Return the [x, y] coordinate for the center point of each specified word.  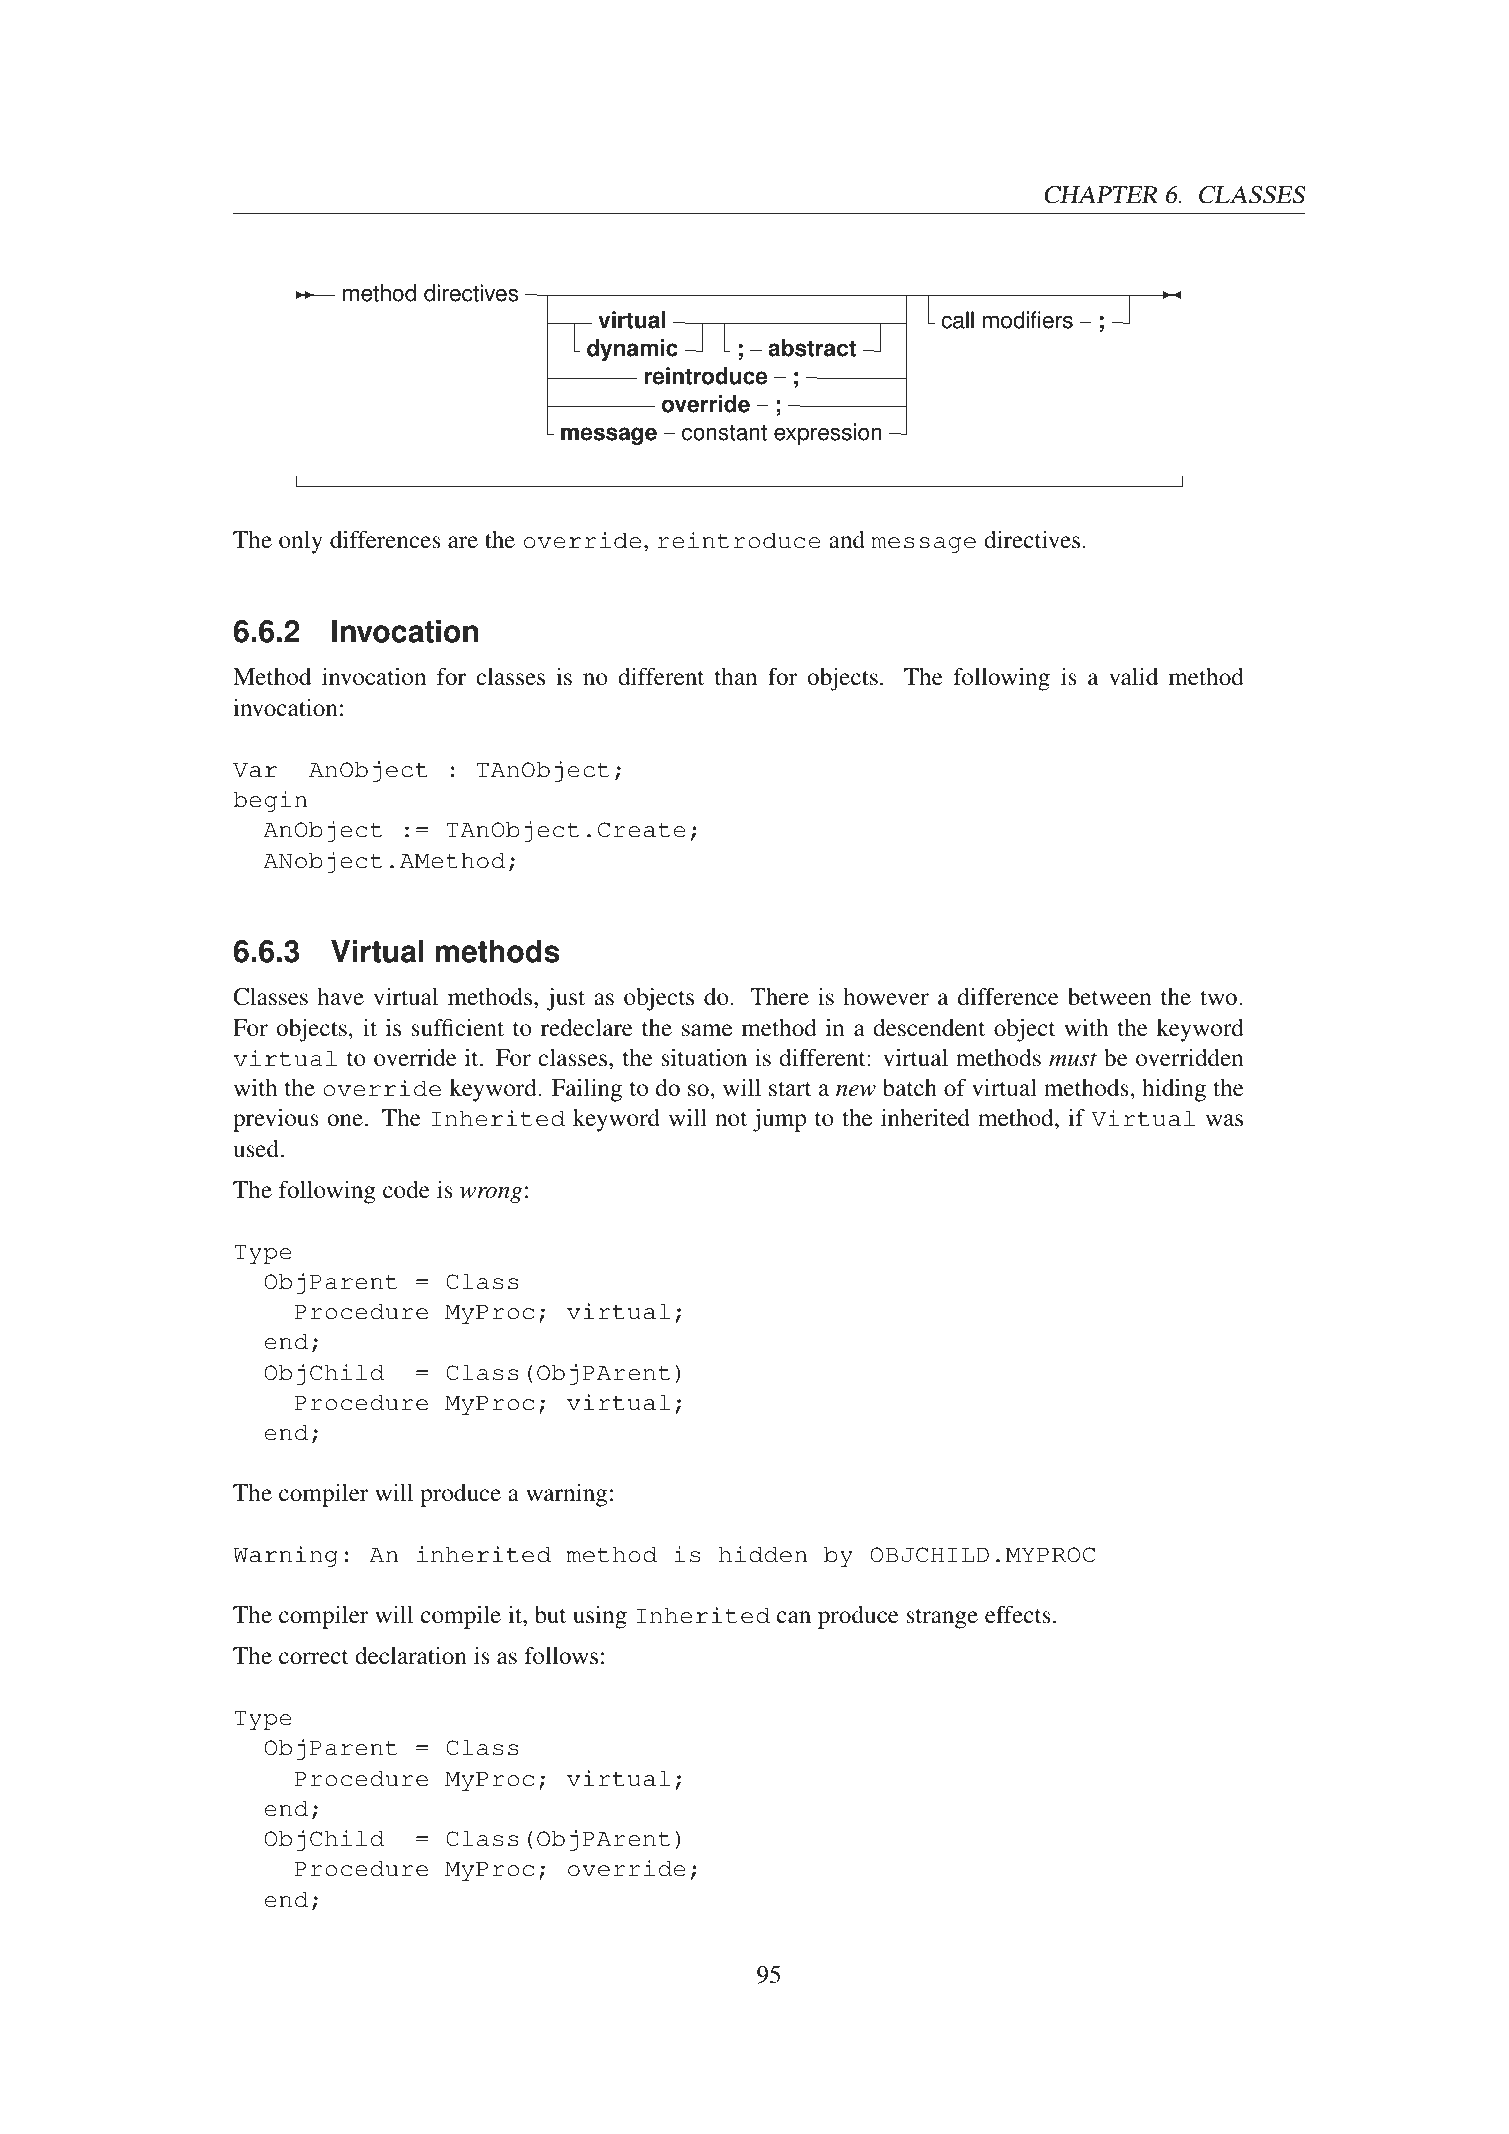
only [301, 542]
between [1110, 997]
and [847, 539]
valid [1133, 676]
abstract [812, 348]
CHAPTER [1101, 195]
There [779, 997]
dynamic [632, 350]
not [731, 1119]
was [1224, 1120]
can [794, 1617]
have [340, 997]
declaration [411, 1656]
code [406, 1190]
